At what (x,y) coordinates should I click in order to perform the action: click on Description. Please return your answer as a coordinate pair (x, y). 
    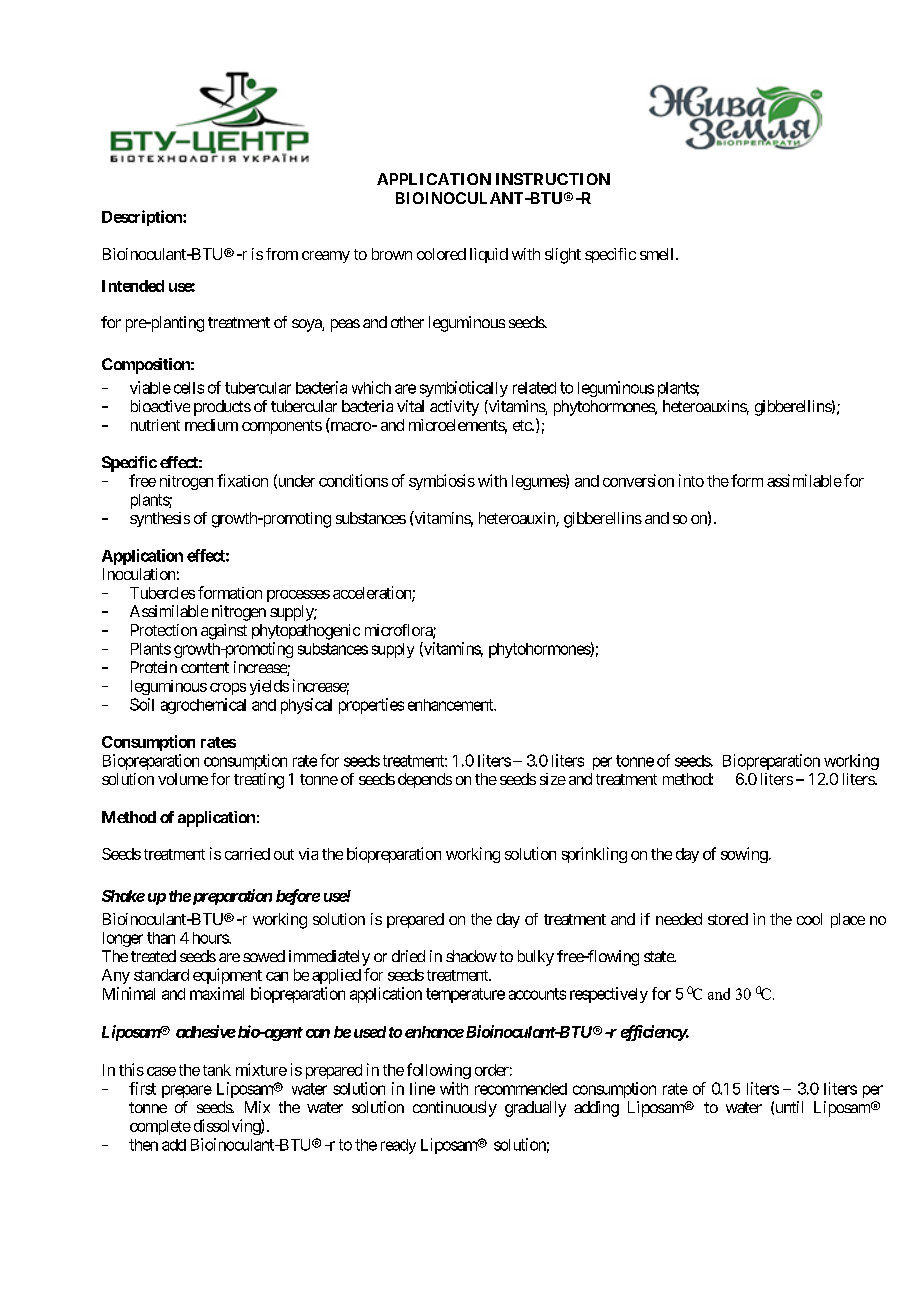
    Looking at the image, I should click on (143, 218).
